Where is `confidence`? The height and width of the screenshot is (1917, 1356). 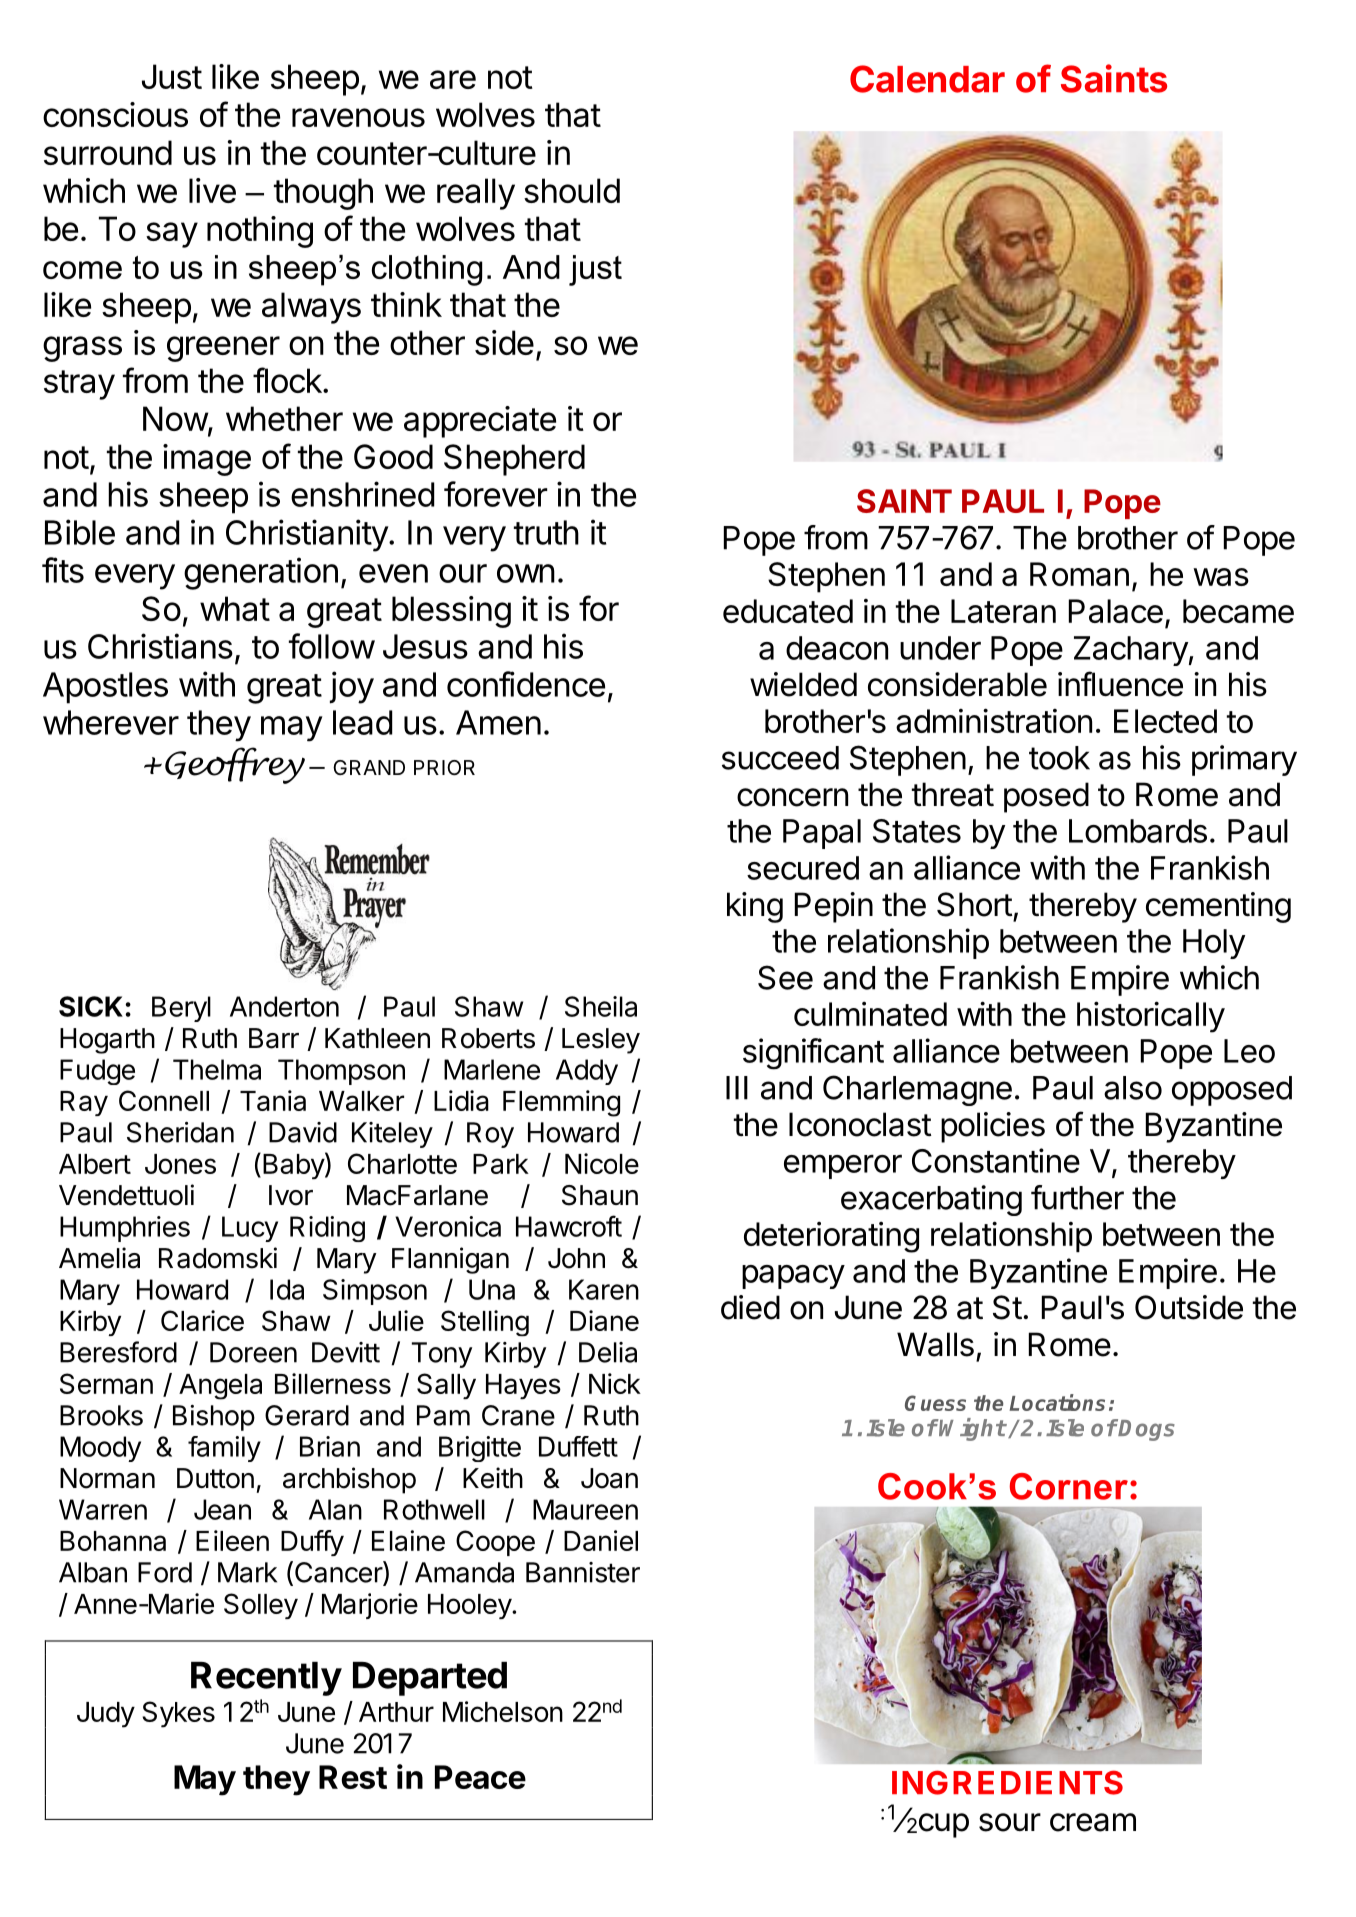 confidence is located at coordinates (526, 684).
